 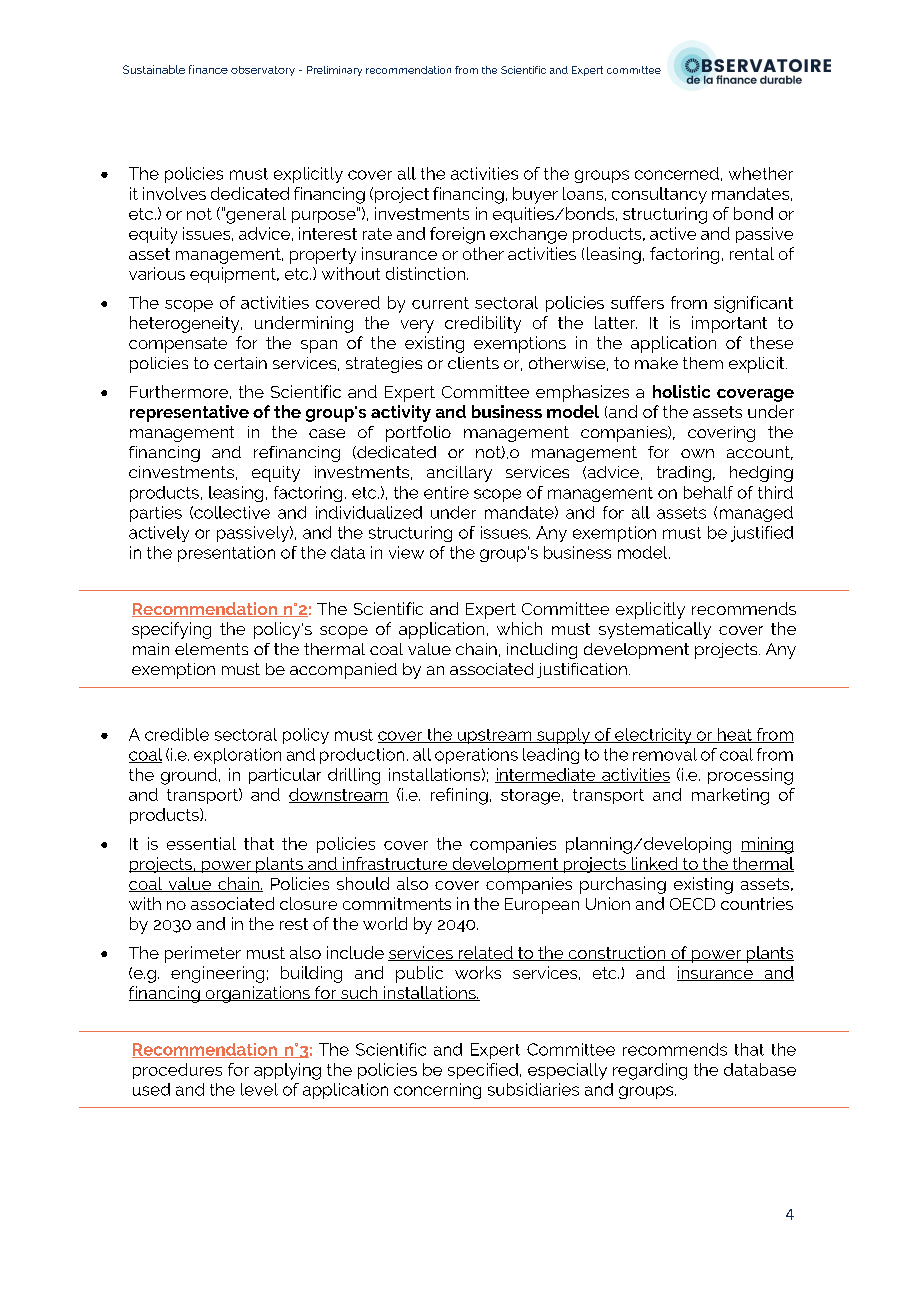 What do you see at coordinates (208, 69) in the page?
I see `finance` at bounding box center [208, 69].
